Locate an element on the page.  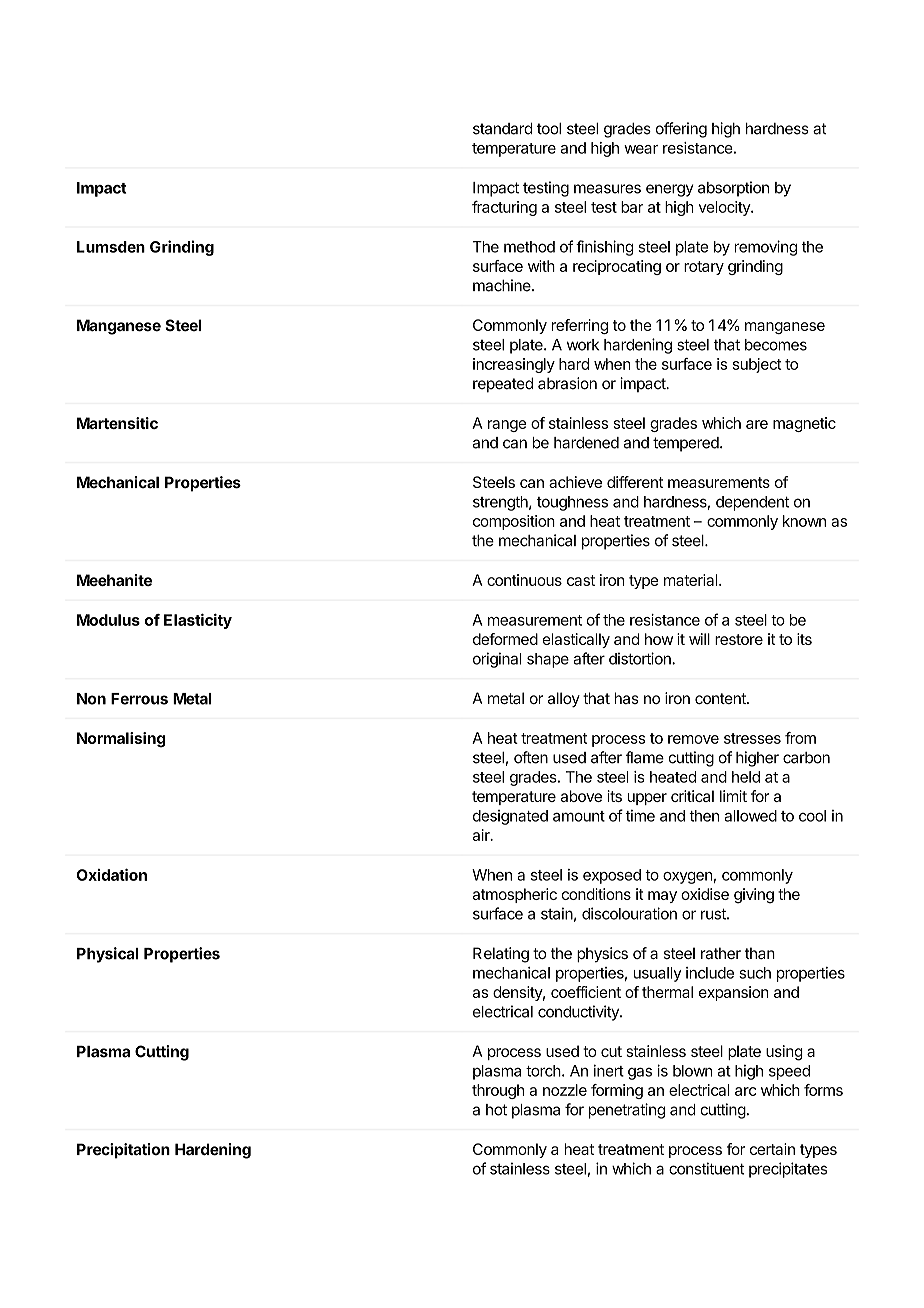
Precipitation is located at coordinates (123, 1151).
